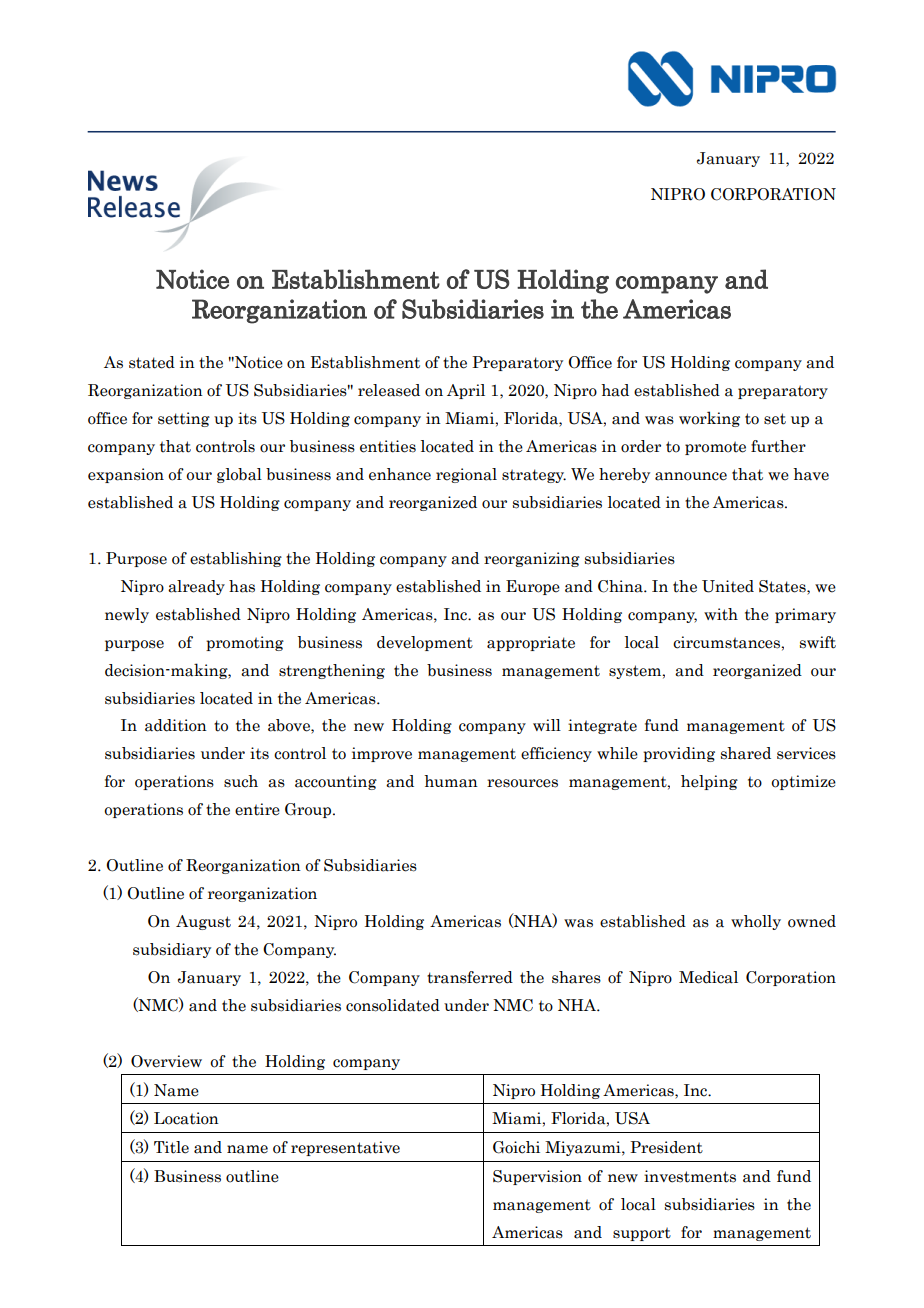 The height and width of the document is (1308, 924). What do you see at coordinates (451, 781) in the document?
I see `human` at bounding box center [451, 781].
